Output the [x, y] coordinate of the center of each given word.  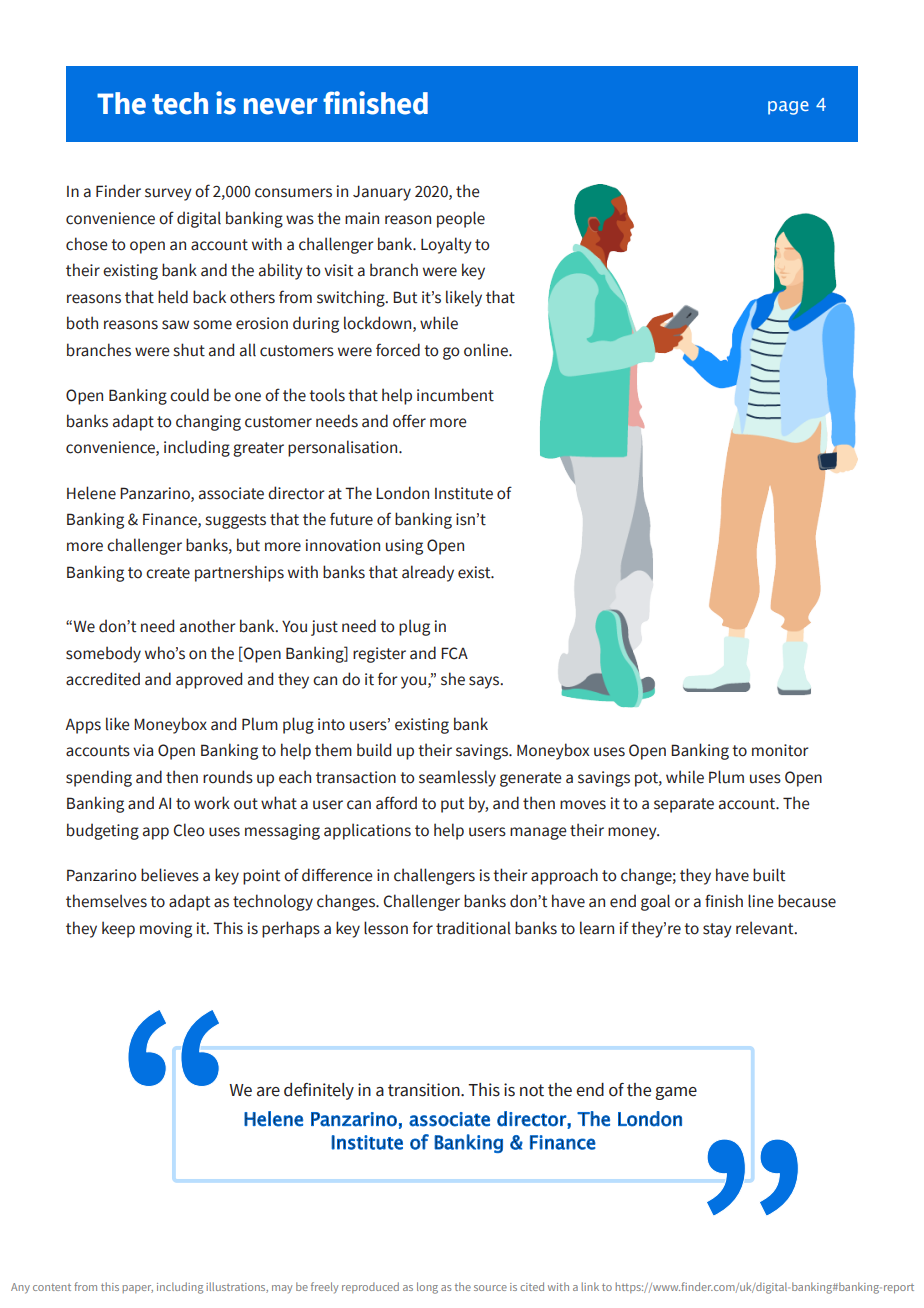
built [769, 875]
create [168, 573]
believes [170, 875]
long [427, 1288]
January [382, 193]
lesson [386, 928]
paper [138, 1289]
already [428, 573]
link [590, 1286]
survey [168, 194]
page [788, 108]
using [404, 547]
